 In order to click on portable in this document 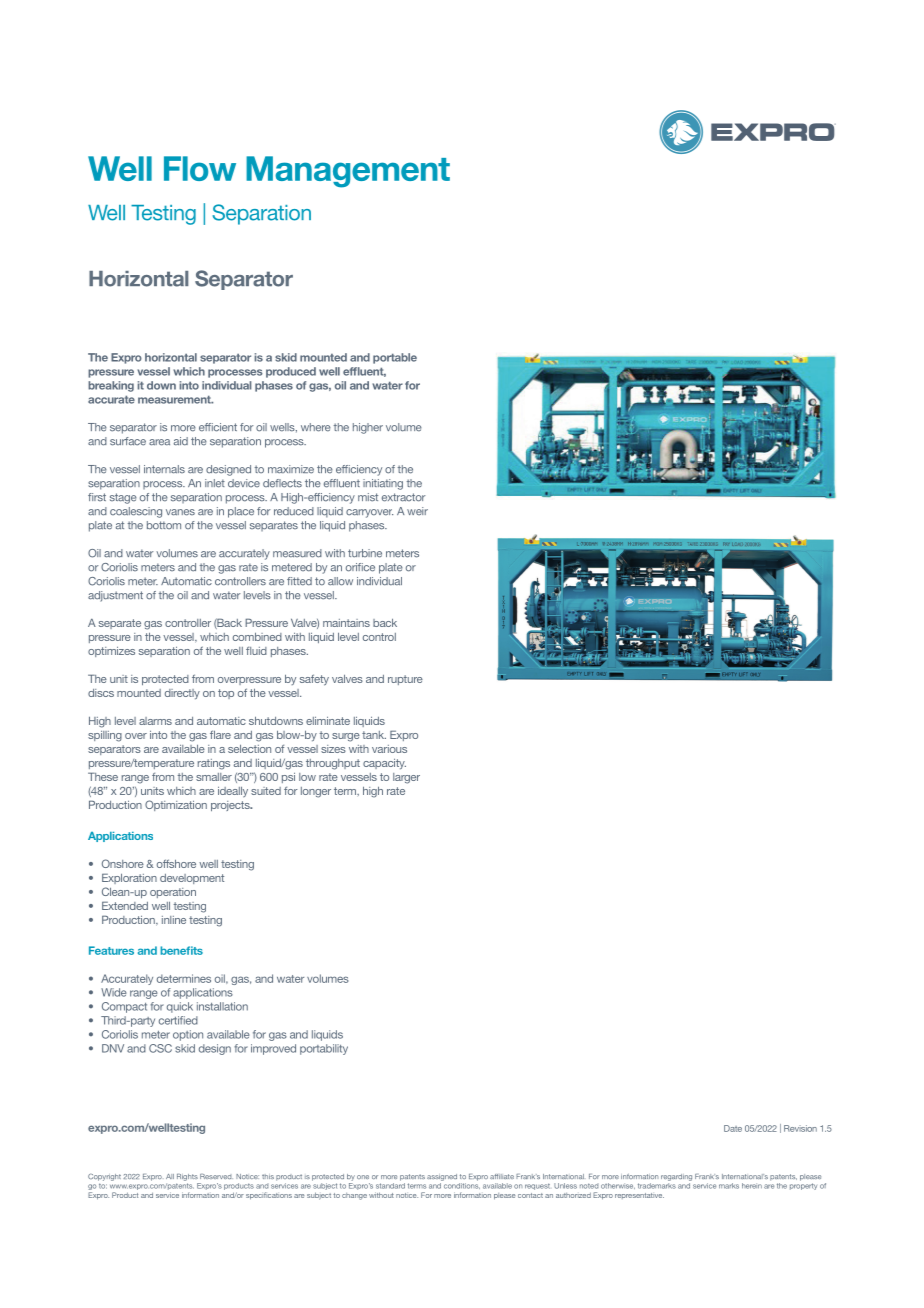, I will do `click(395, 358)`.
